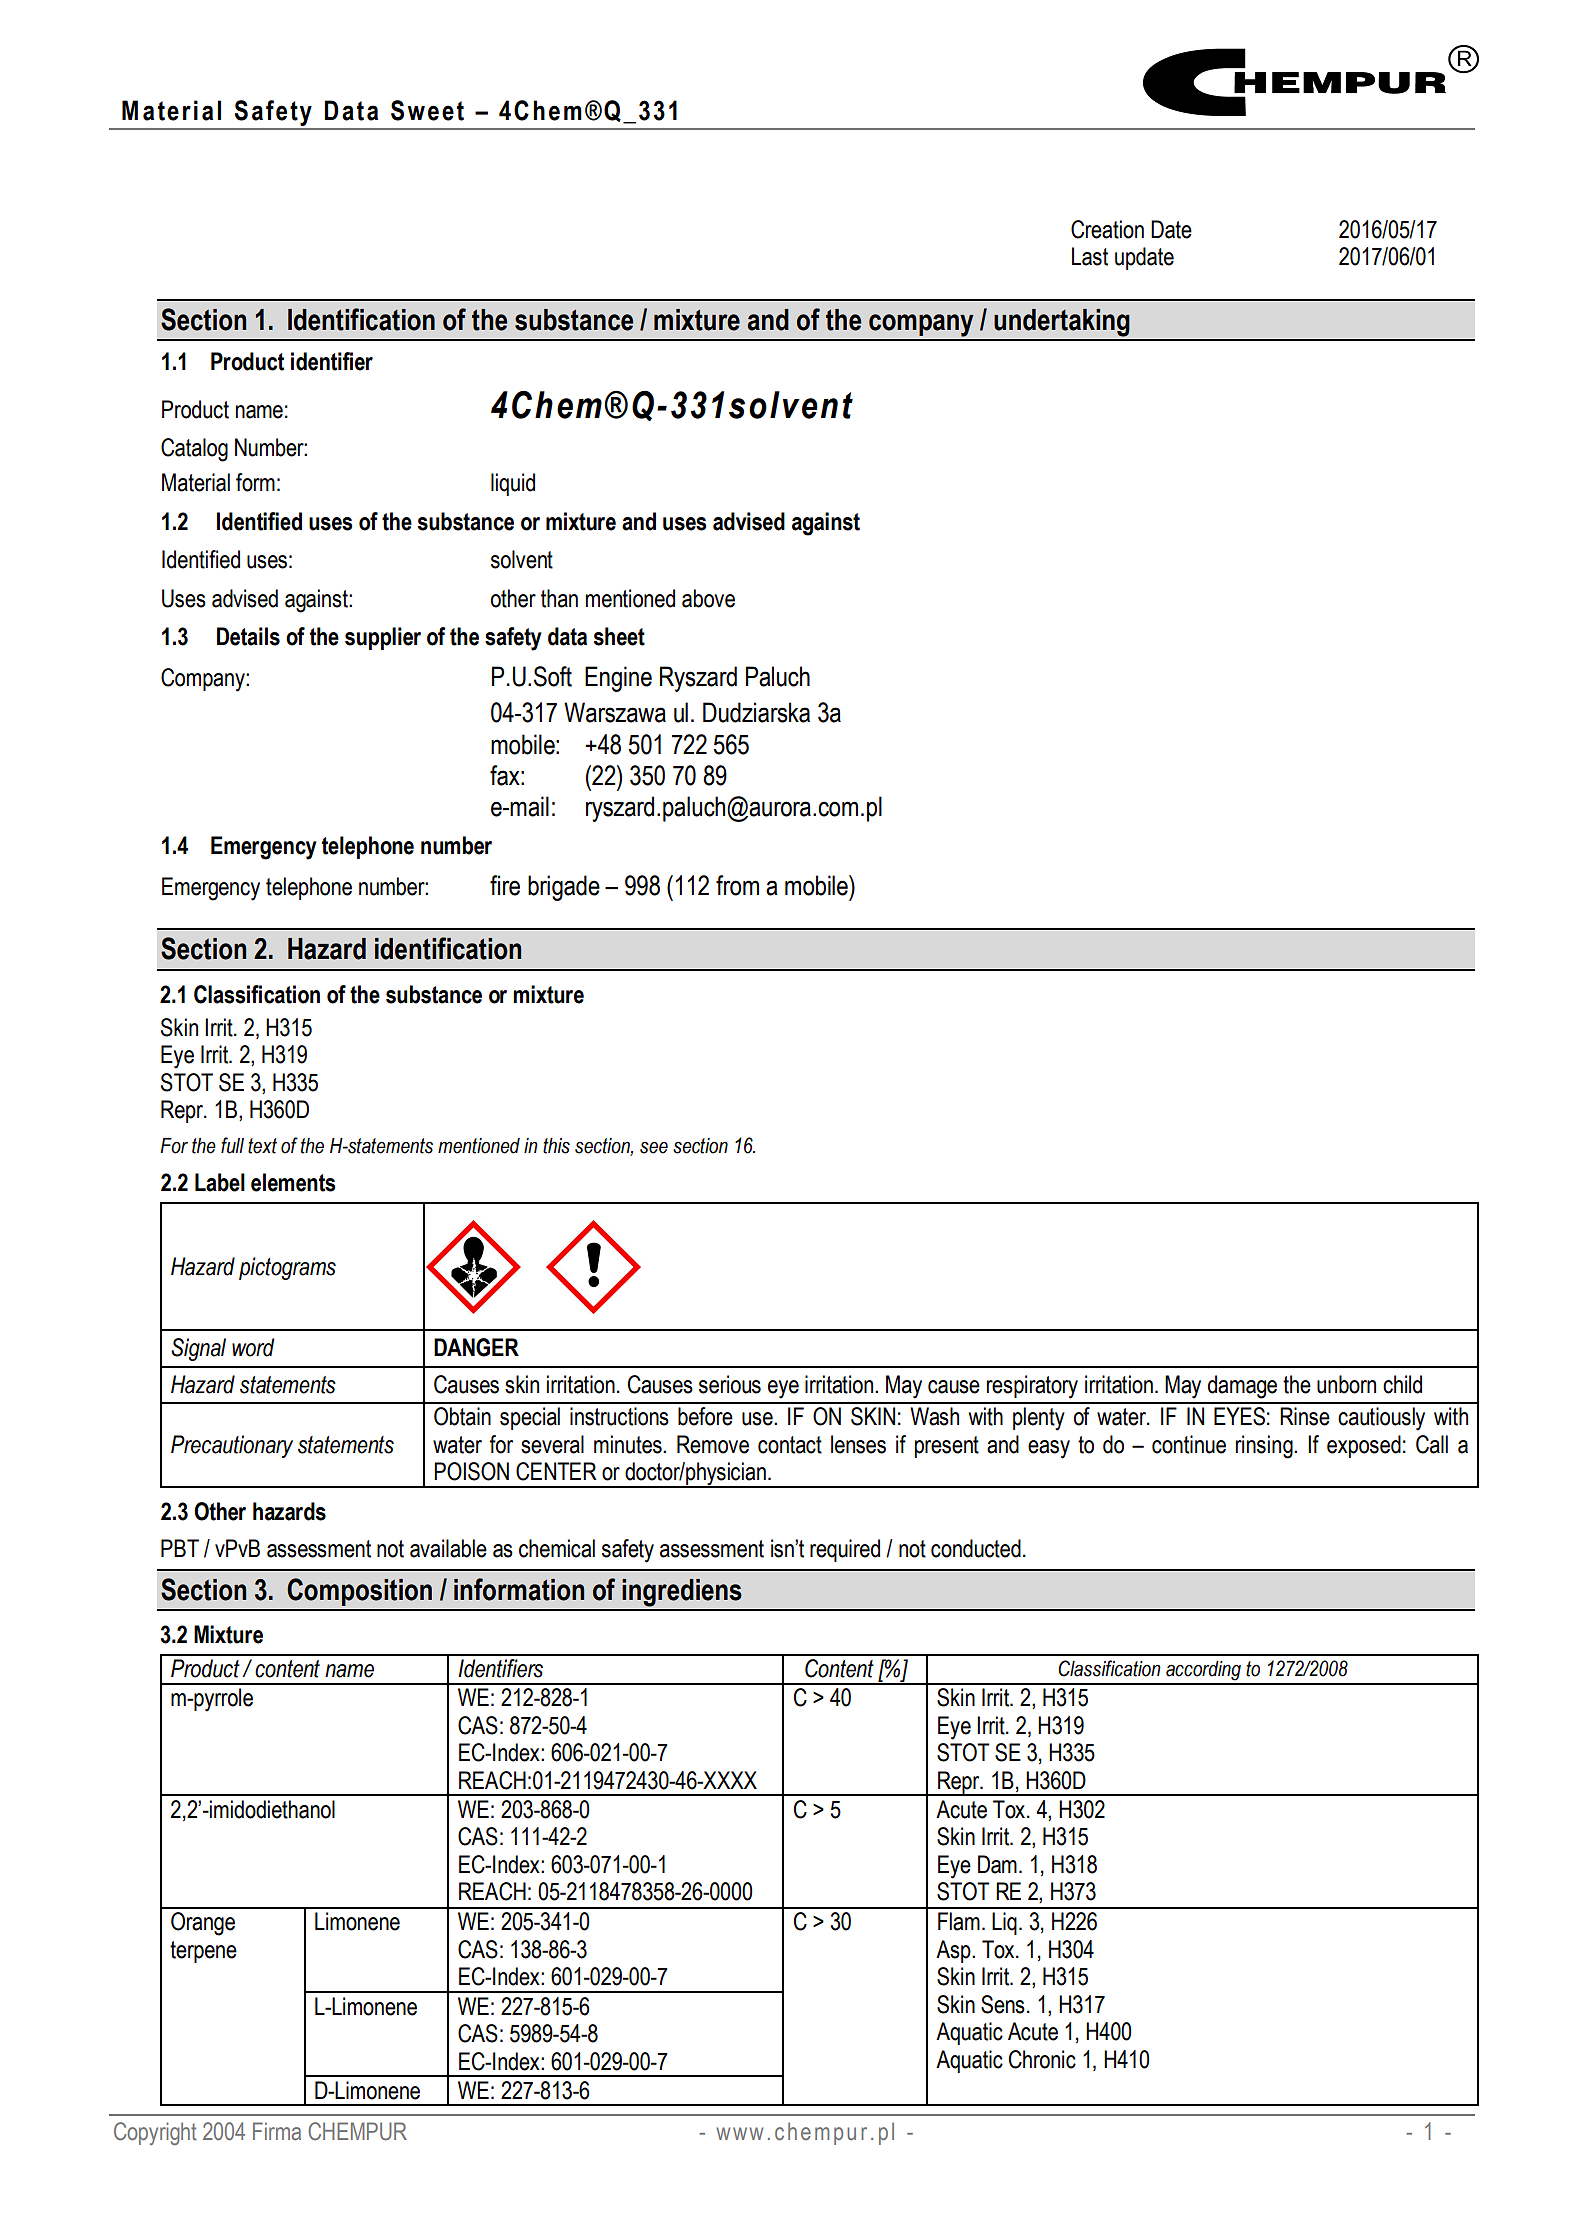  I want to click on Creation, so click(1107, 229).
